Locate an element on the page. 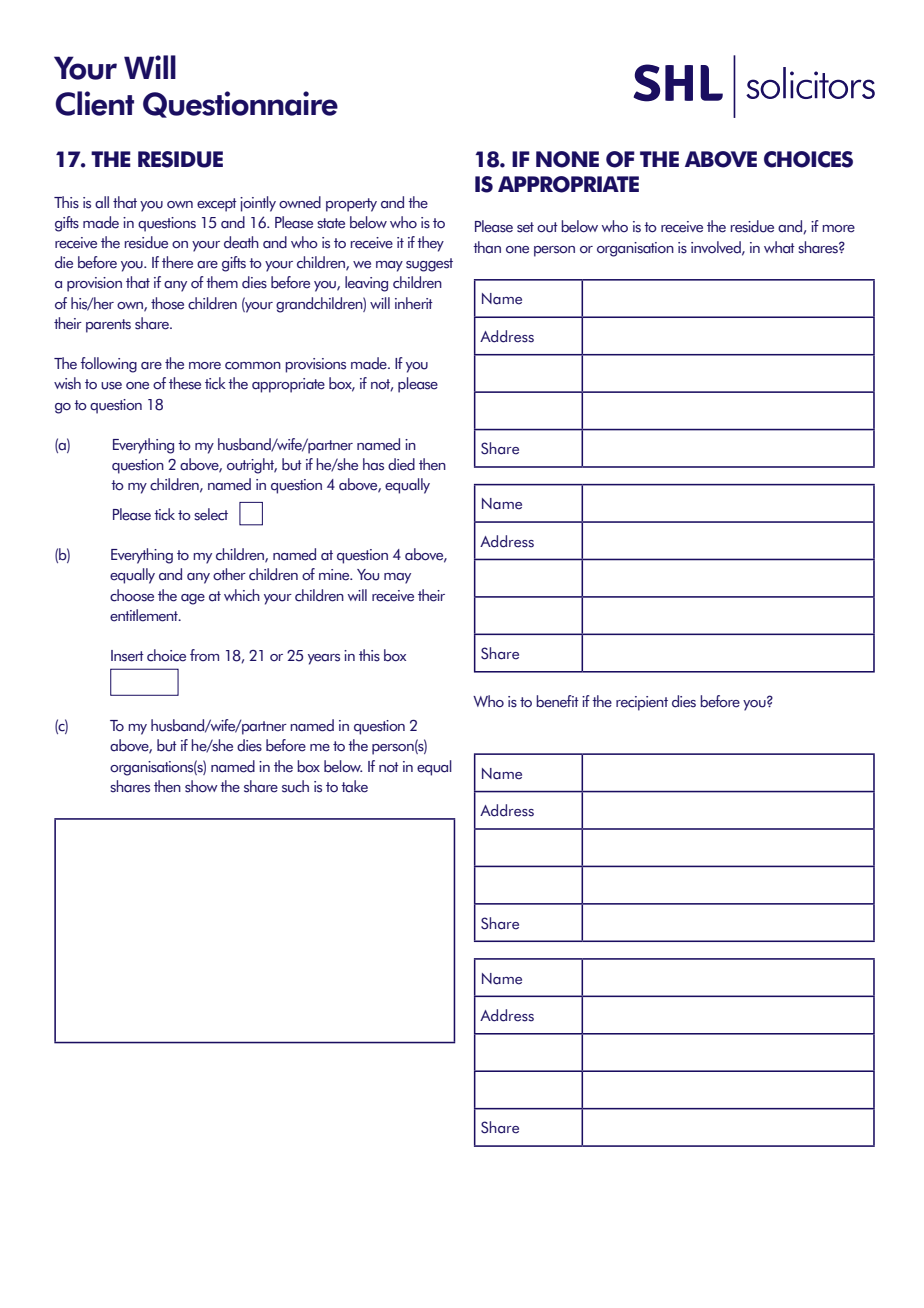 The width and height of the page is (924, 1308). outright is located at coordinates (252, 466).
